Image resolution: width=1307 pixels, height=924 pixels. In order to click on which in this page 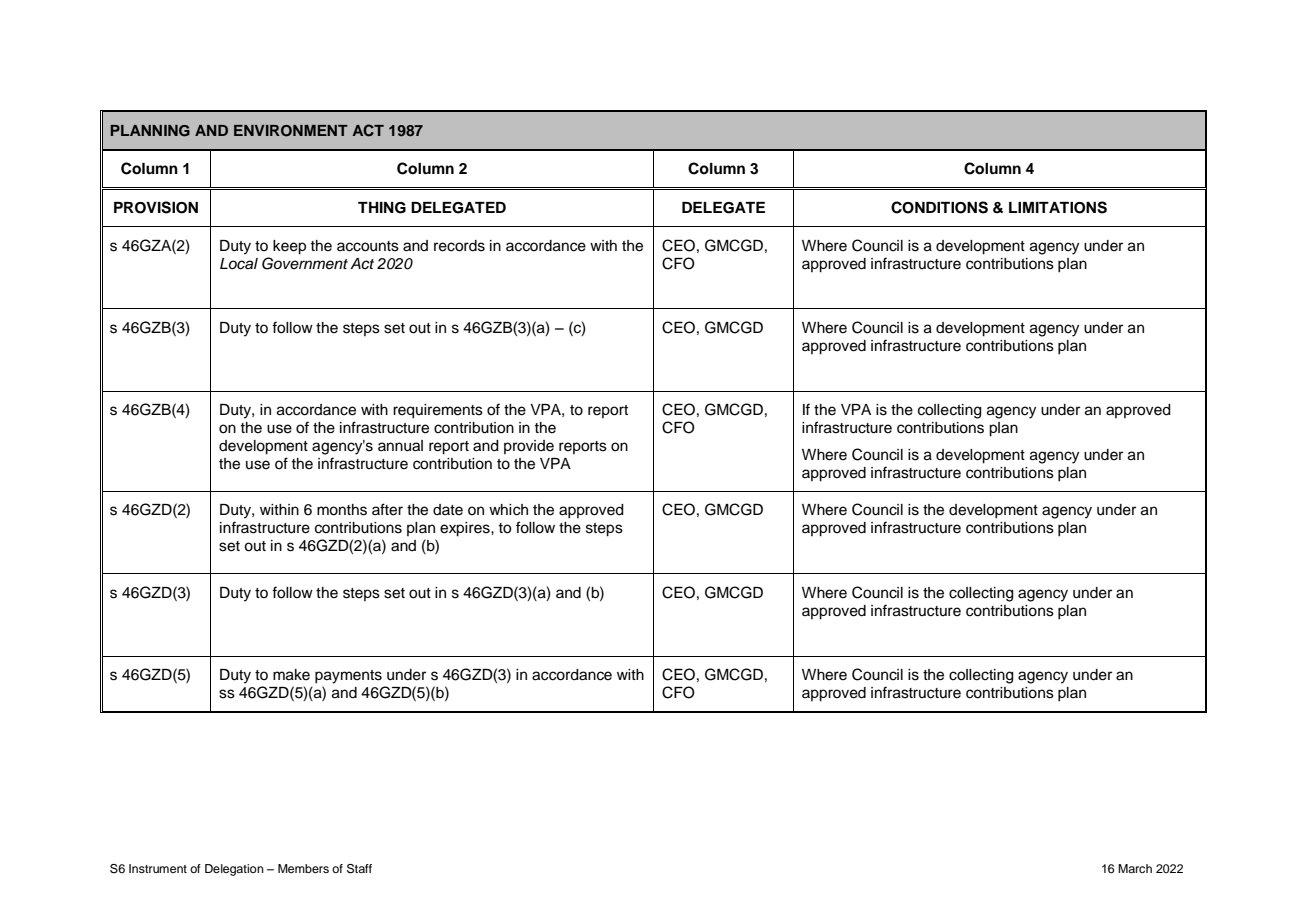, I will do `click(508, 510)`.
